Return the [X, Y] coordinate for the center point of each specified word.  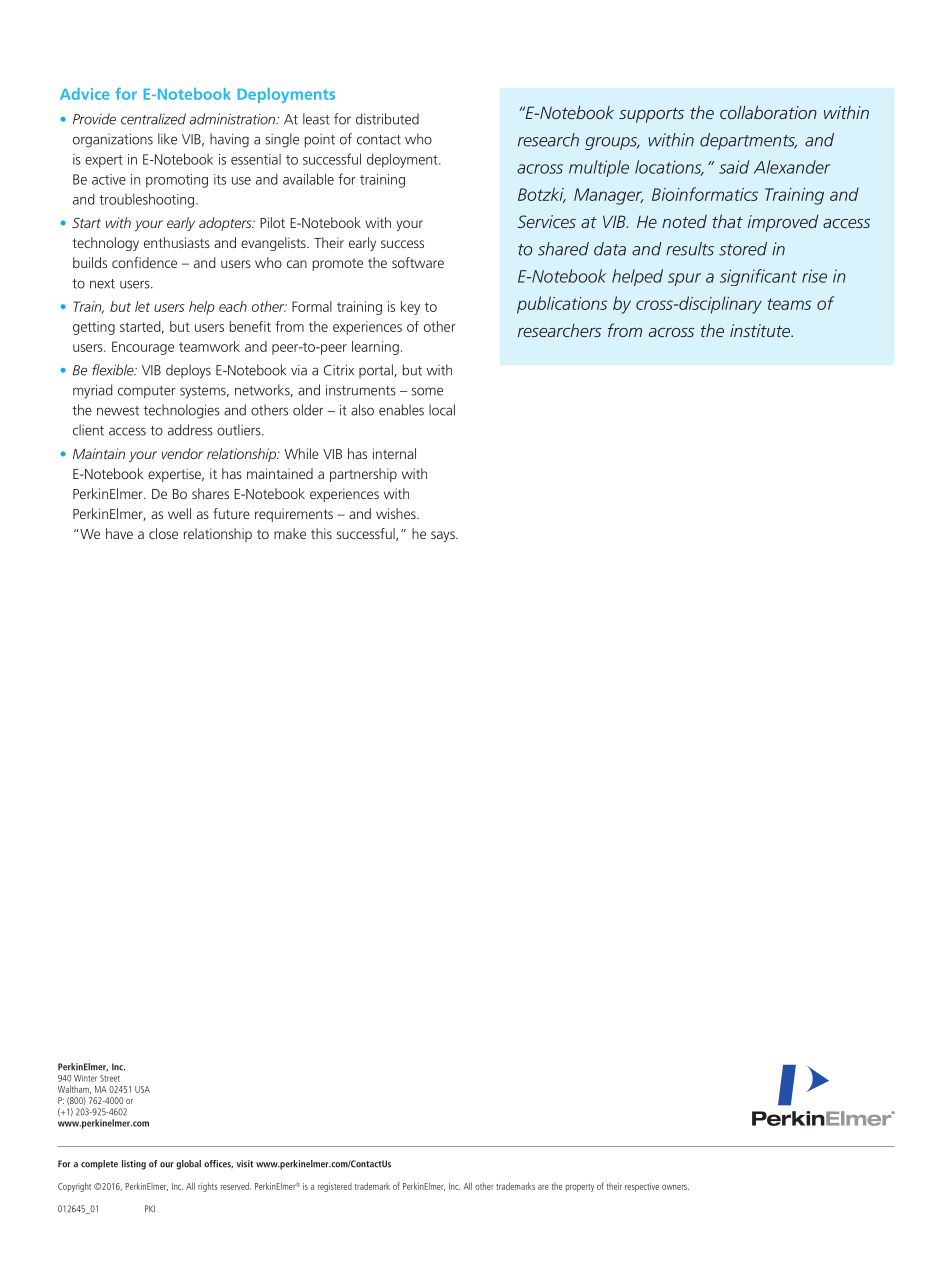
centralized [153, 119]
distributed [387, 119]
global [188, 1165]
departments [748, 141]
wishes [397, 513]
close [163, 533]
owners [675, 1187]
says [444, 536]
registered [335, 1187]
